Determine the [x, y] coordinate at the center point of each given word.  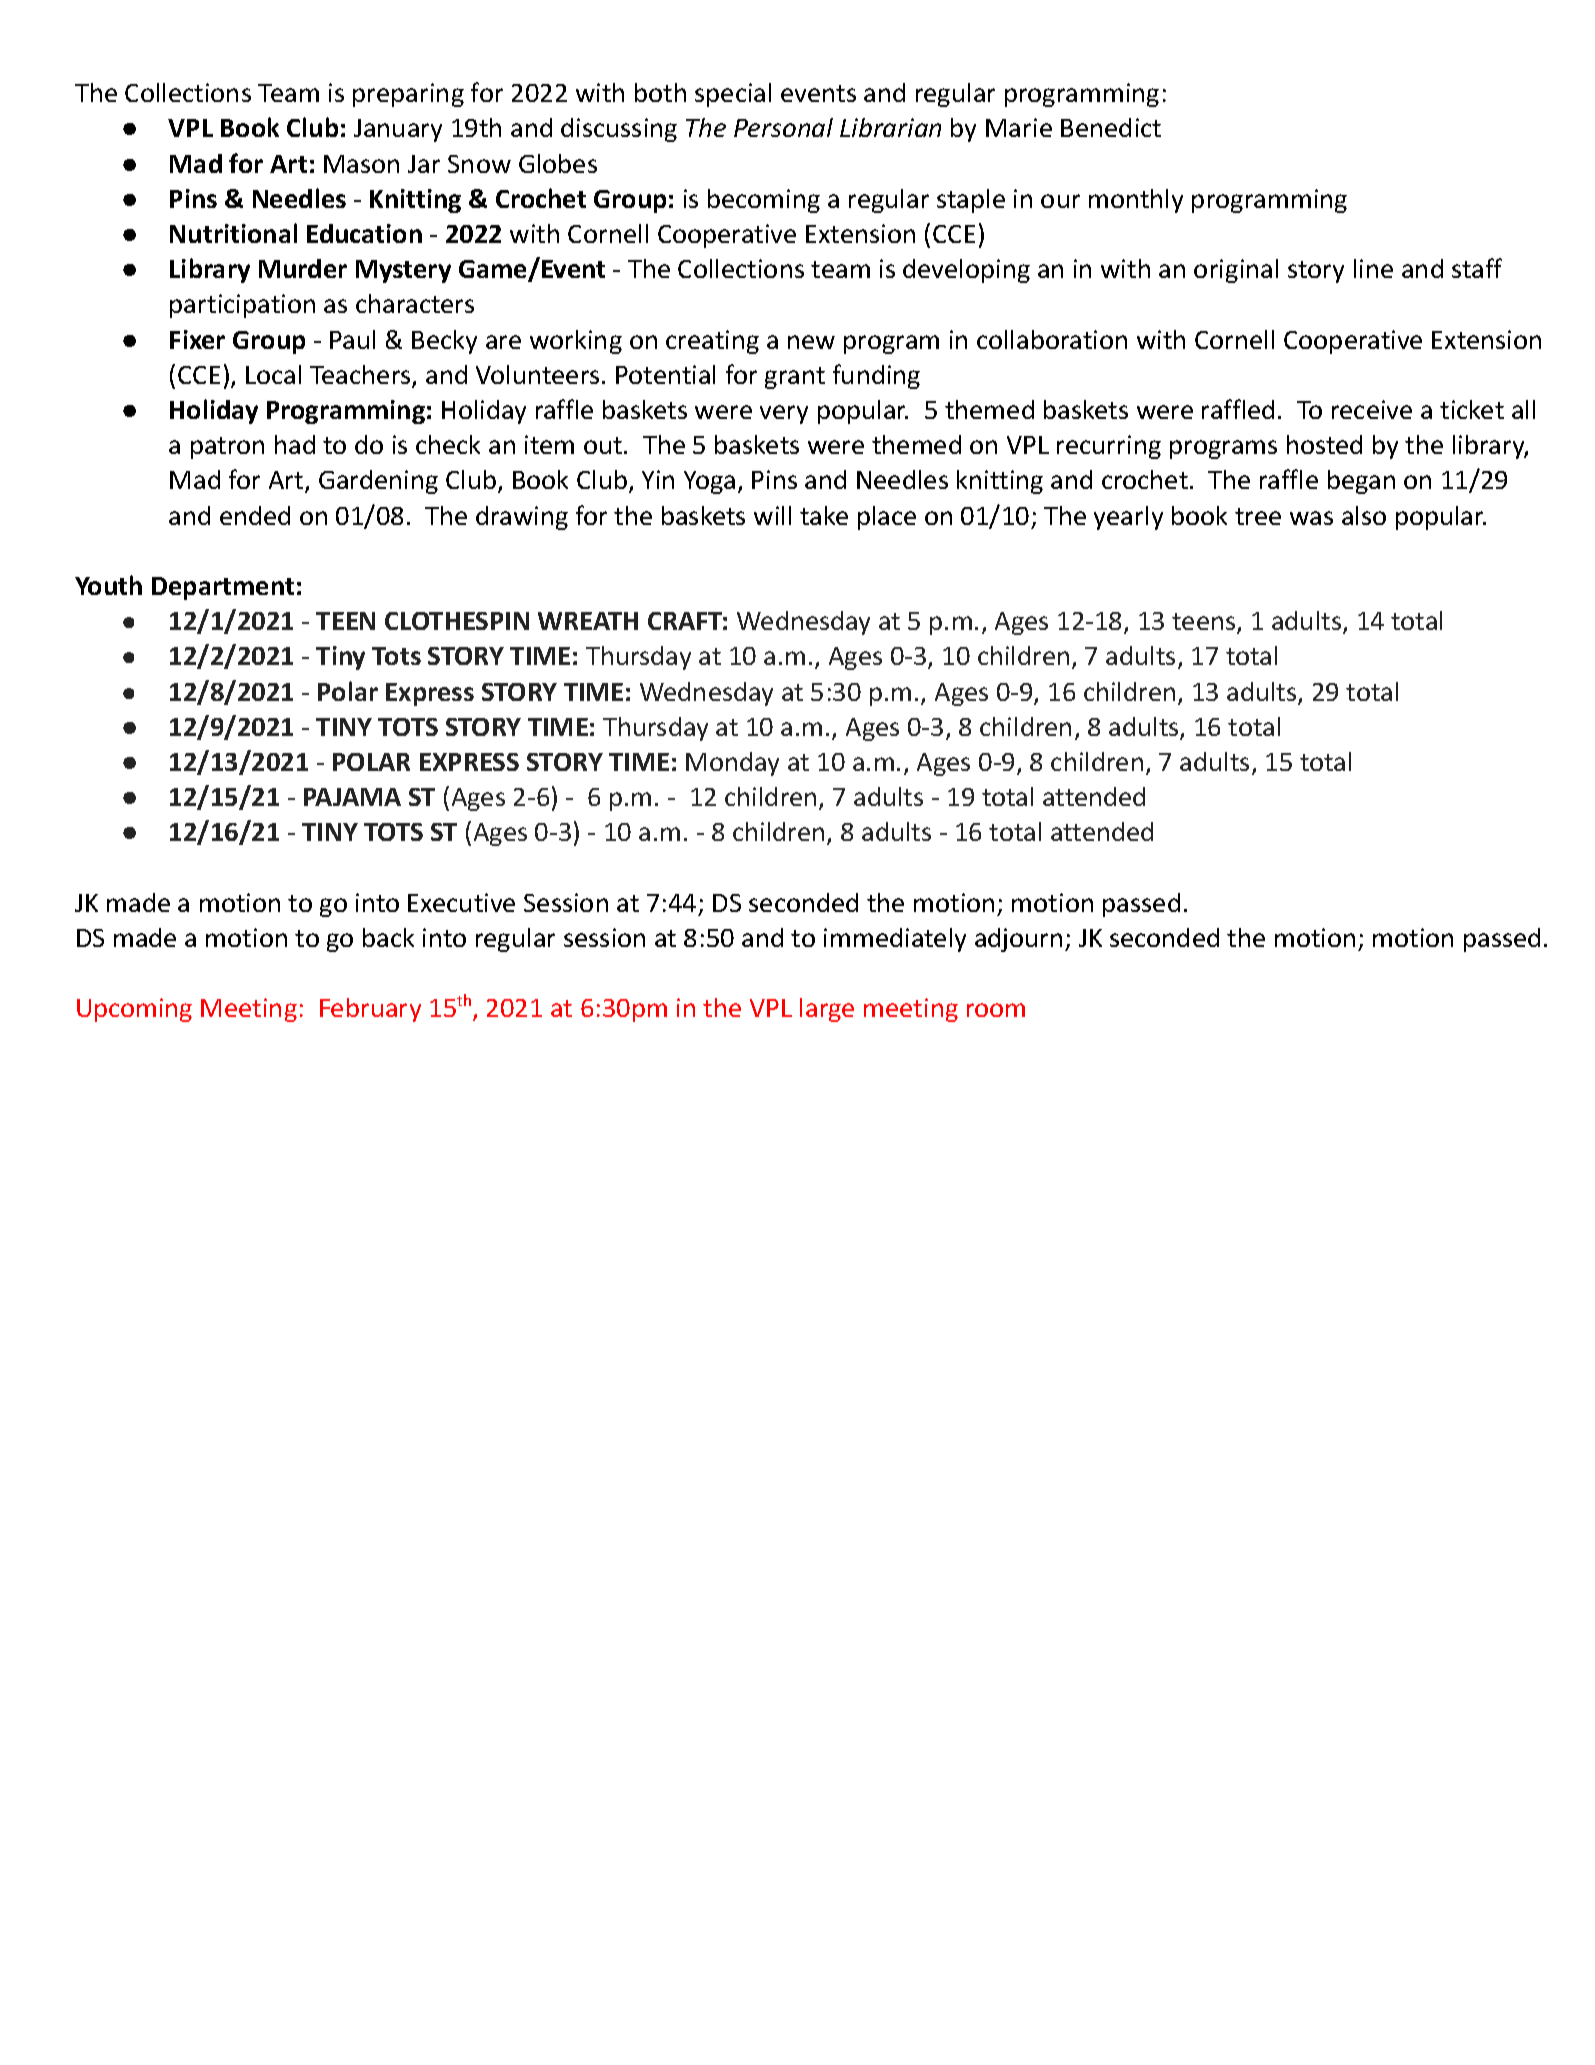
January [398, 130]
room [996, 1010]
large [827, 1010]
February [370, 1010]
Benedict [1111, 127]
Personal [783, 127]
